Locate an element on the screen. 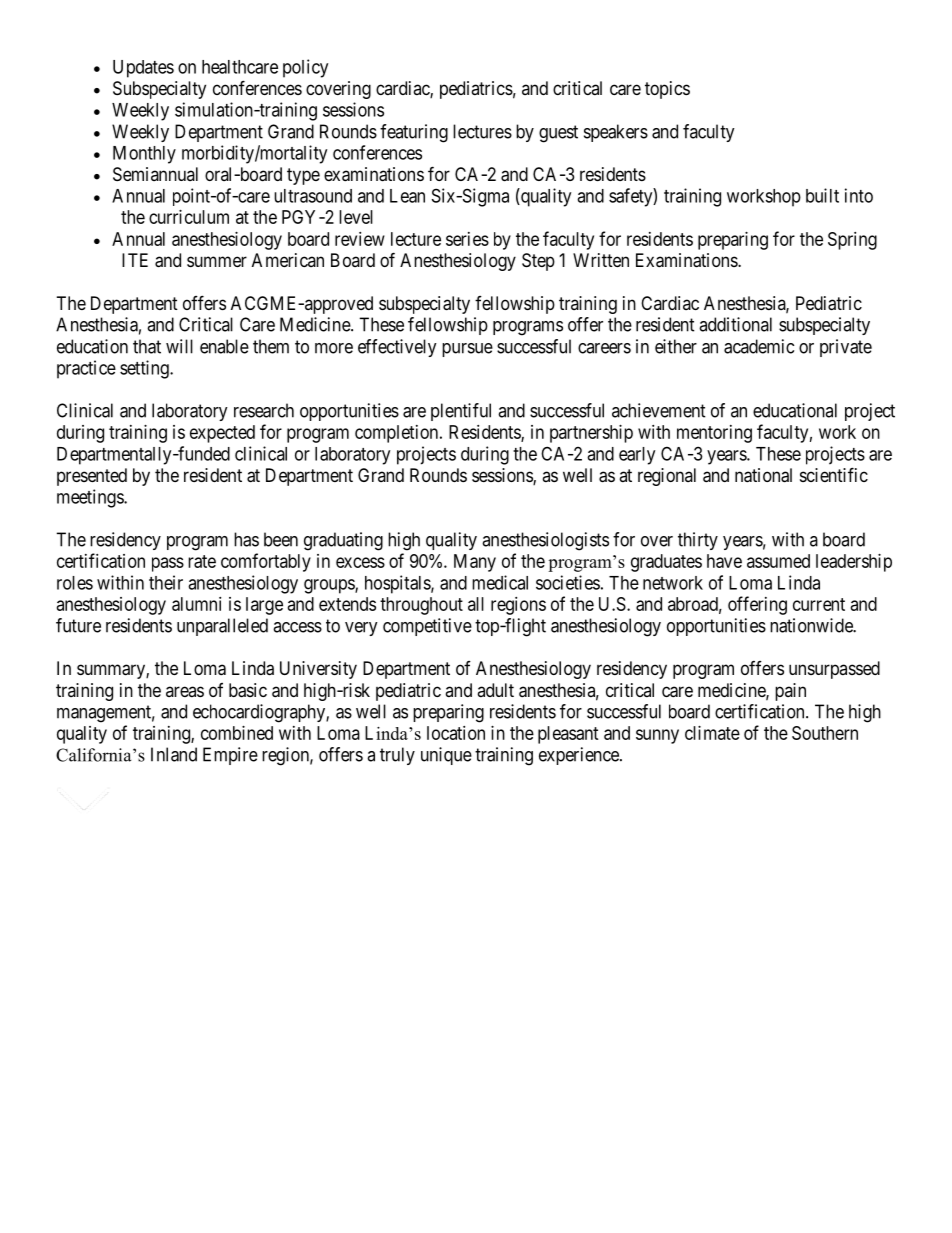 The image size is (952, 1233). plentiful is located at coordinates (461, 412).
